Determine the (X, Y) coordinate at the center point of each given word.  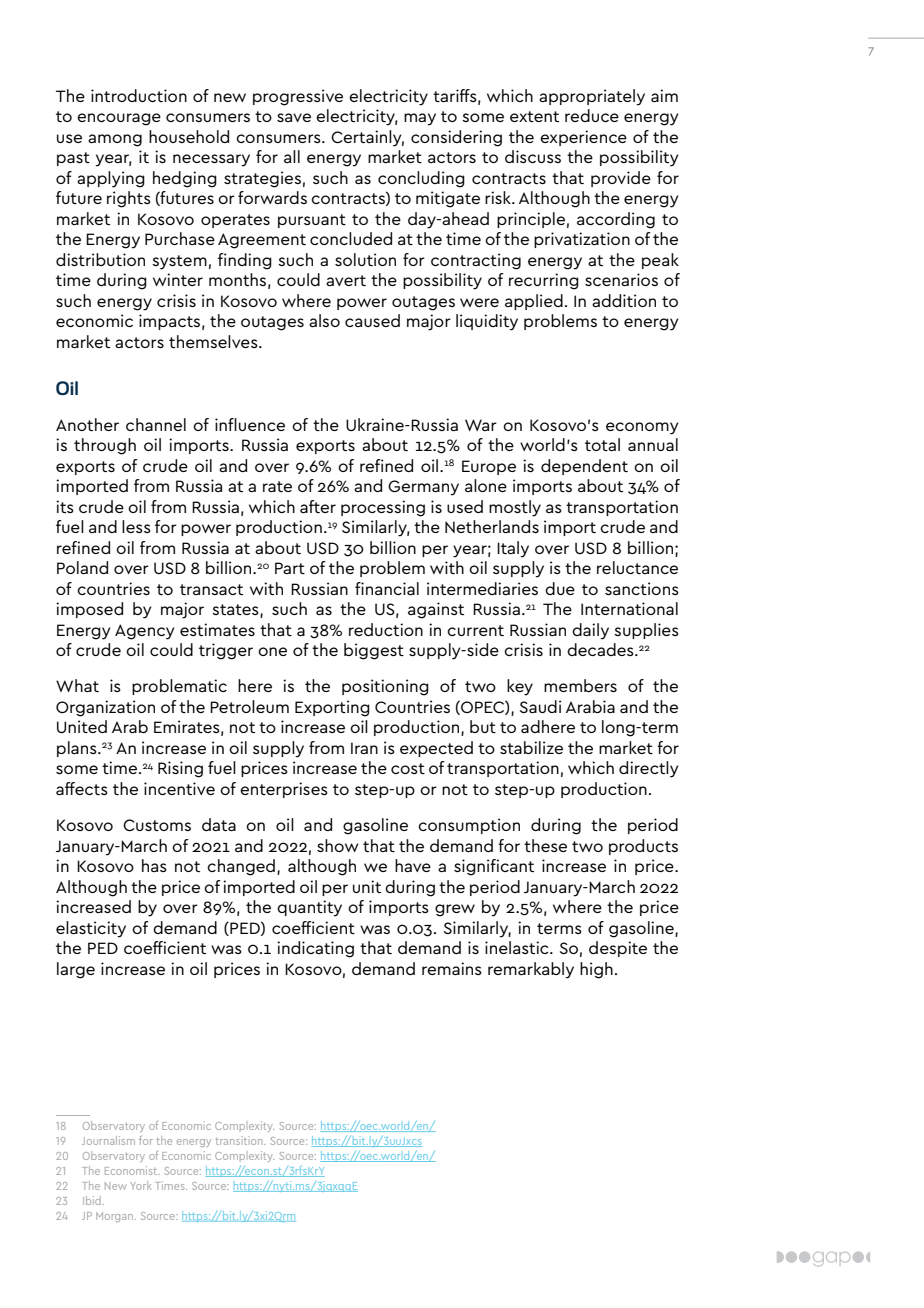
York (140, 1185)
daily (590, 631)
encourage (119, 119)
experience (583, 138)
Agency (145, 632)
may (420, 119)
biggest (374, 651)
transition (240, 1140)
